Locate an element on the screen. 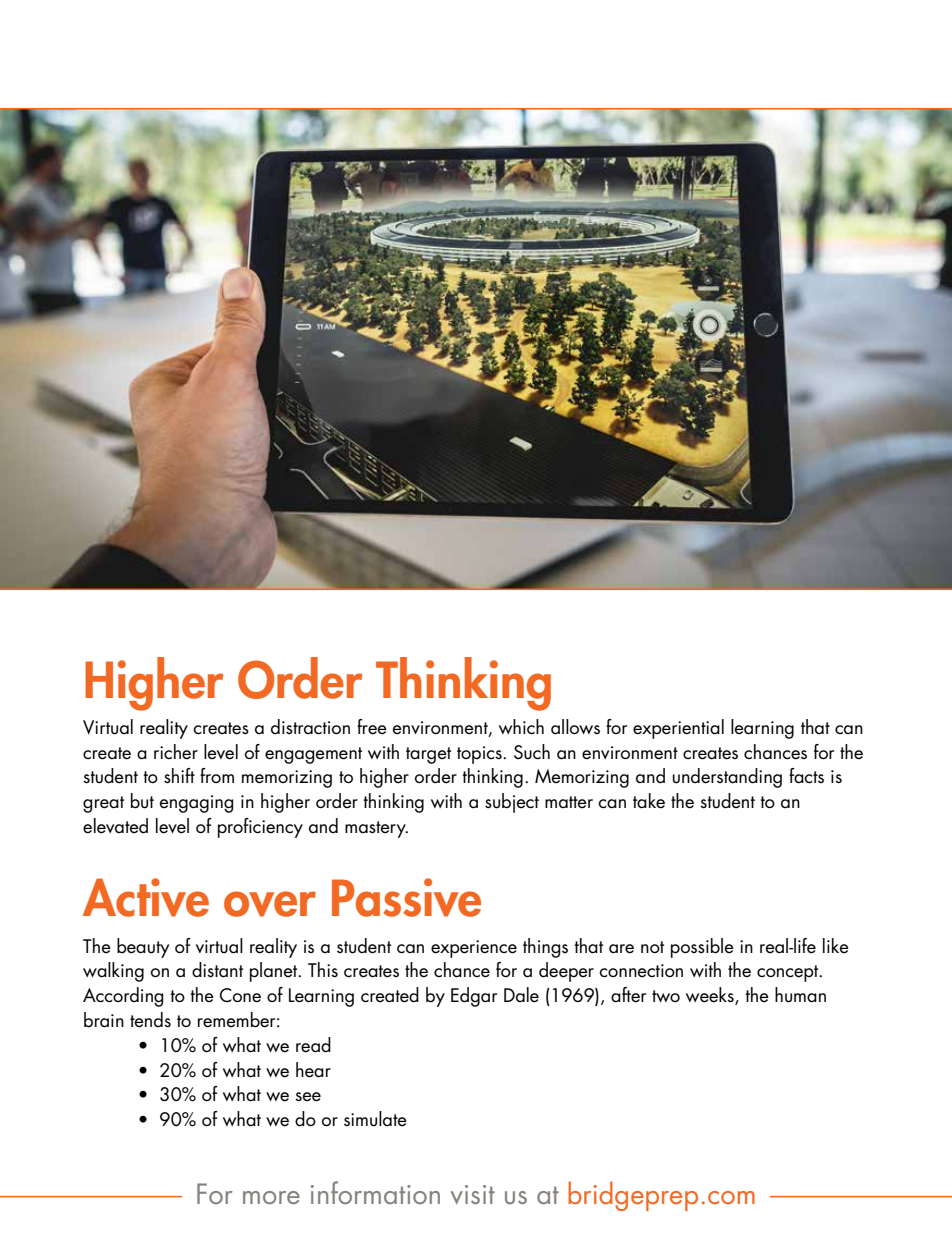 The image size is (952, 1251). more is located at coordinates (271, 1197).
